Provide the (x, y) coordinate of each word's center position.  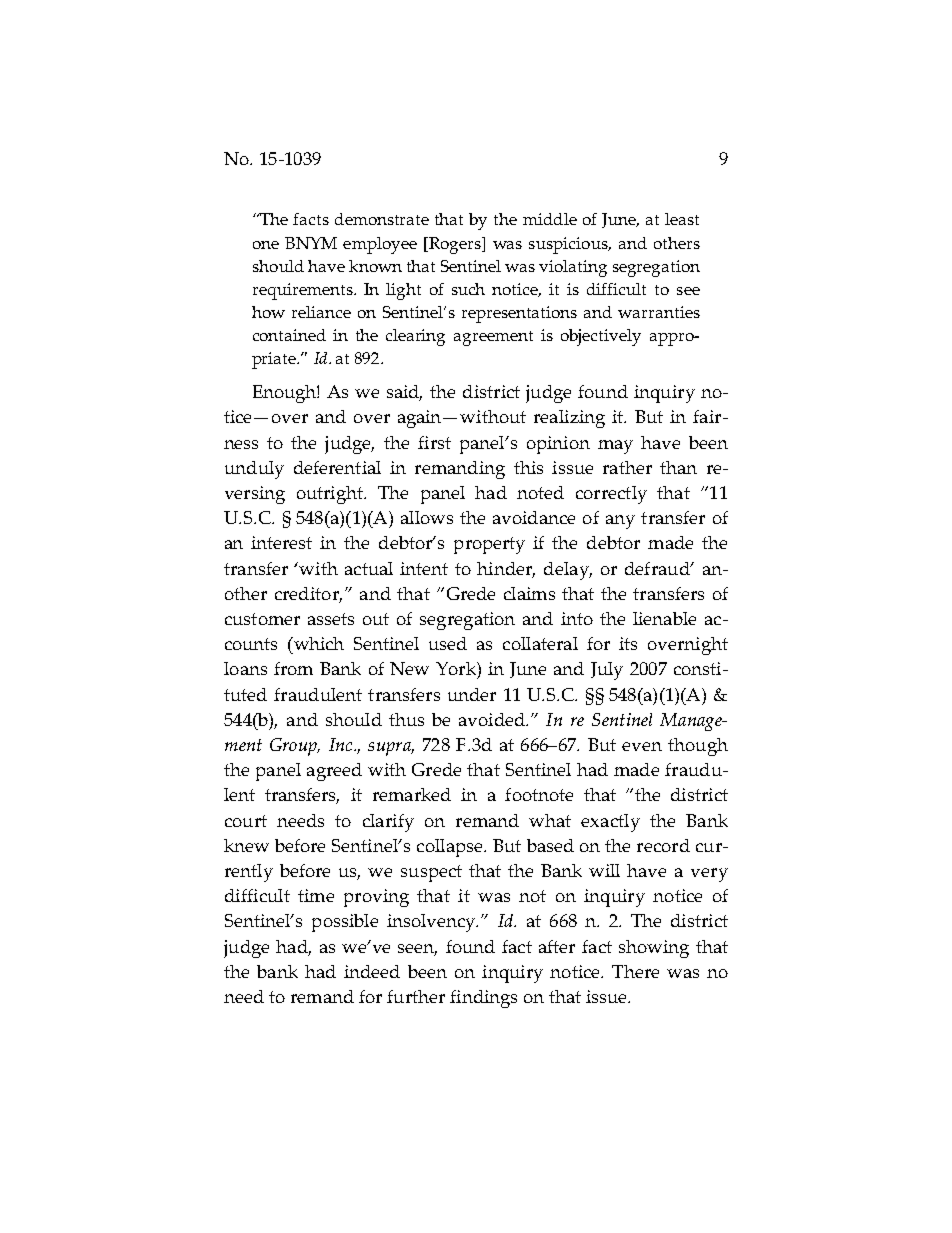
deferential (337, 467)
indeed (372, 971)
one (266, 245)
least (682, 219)
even (642, 746)
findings (483, 999)
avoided (493, 719)
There (635, 971)
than (678, 467)
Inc (342, 744)
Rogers (455, 245)
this (528, 467)
